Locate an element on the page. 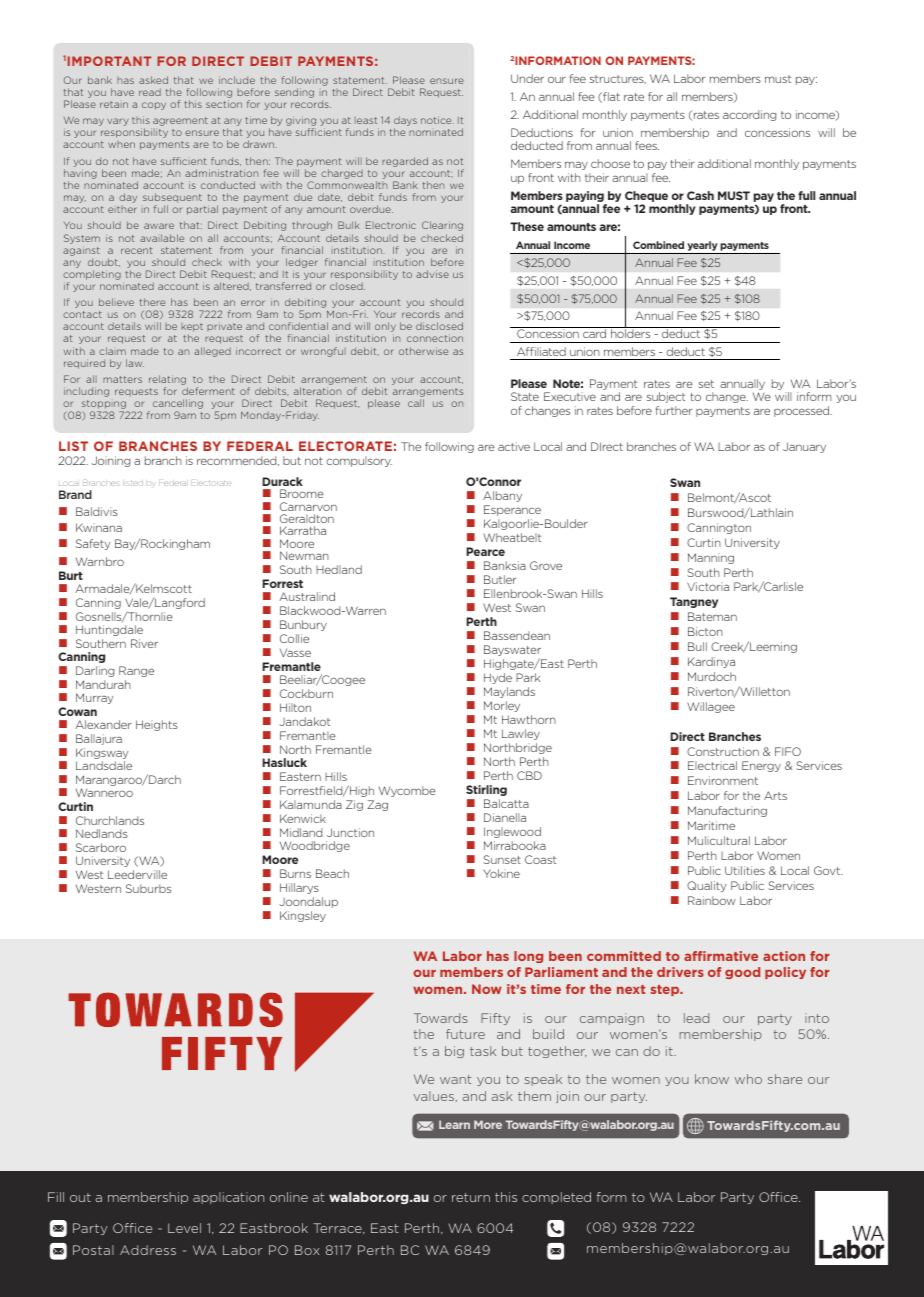 This image has height=1297, width=924. copy is located at coordinates (154, 106).
